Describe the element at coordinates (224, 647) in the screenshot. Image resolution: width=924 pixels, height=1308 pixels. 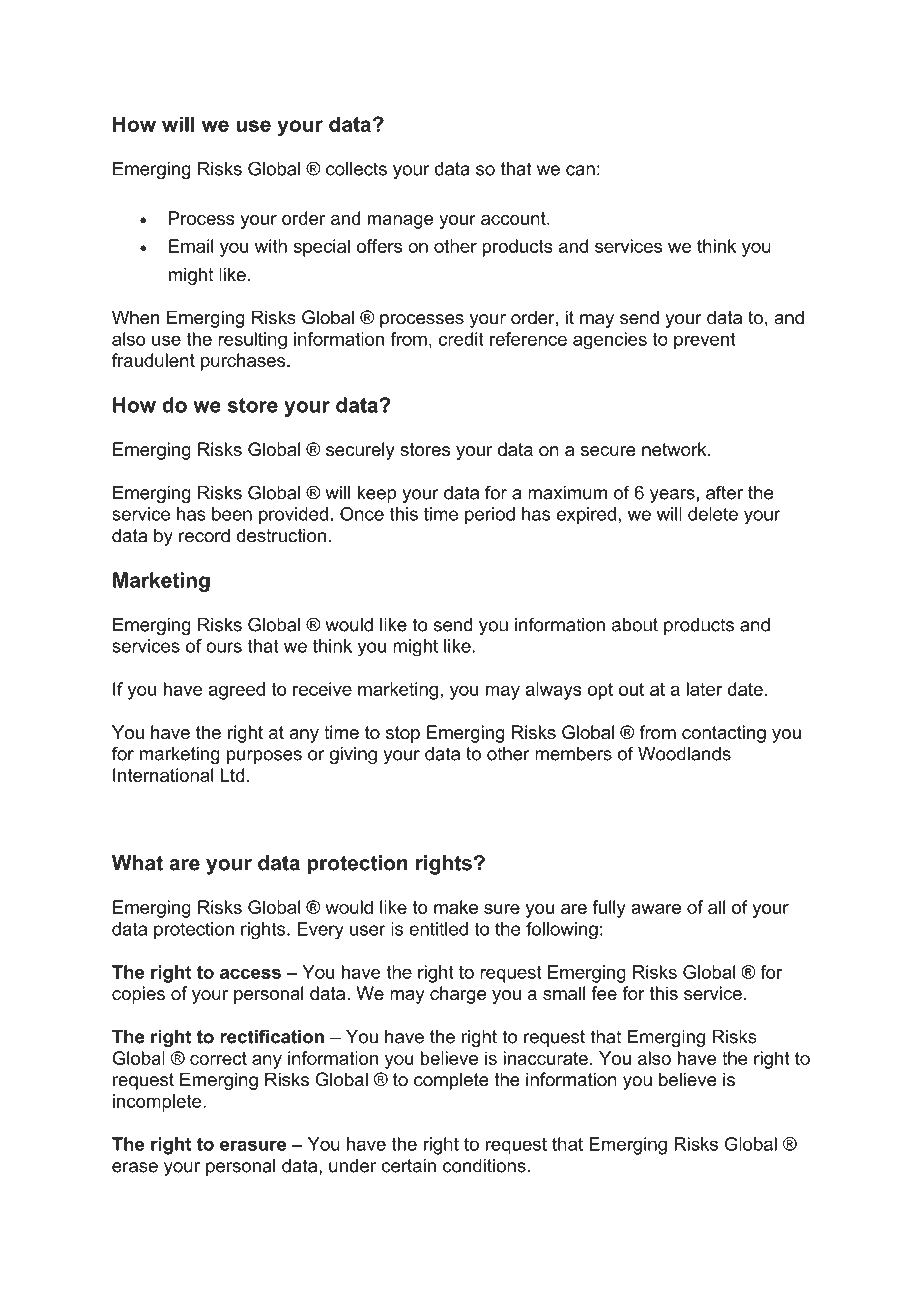
I see `ours` at that location.
